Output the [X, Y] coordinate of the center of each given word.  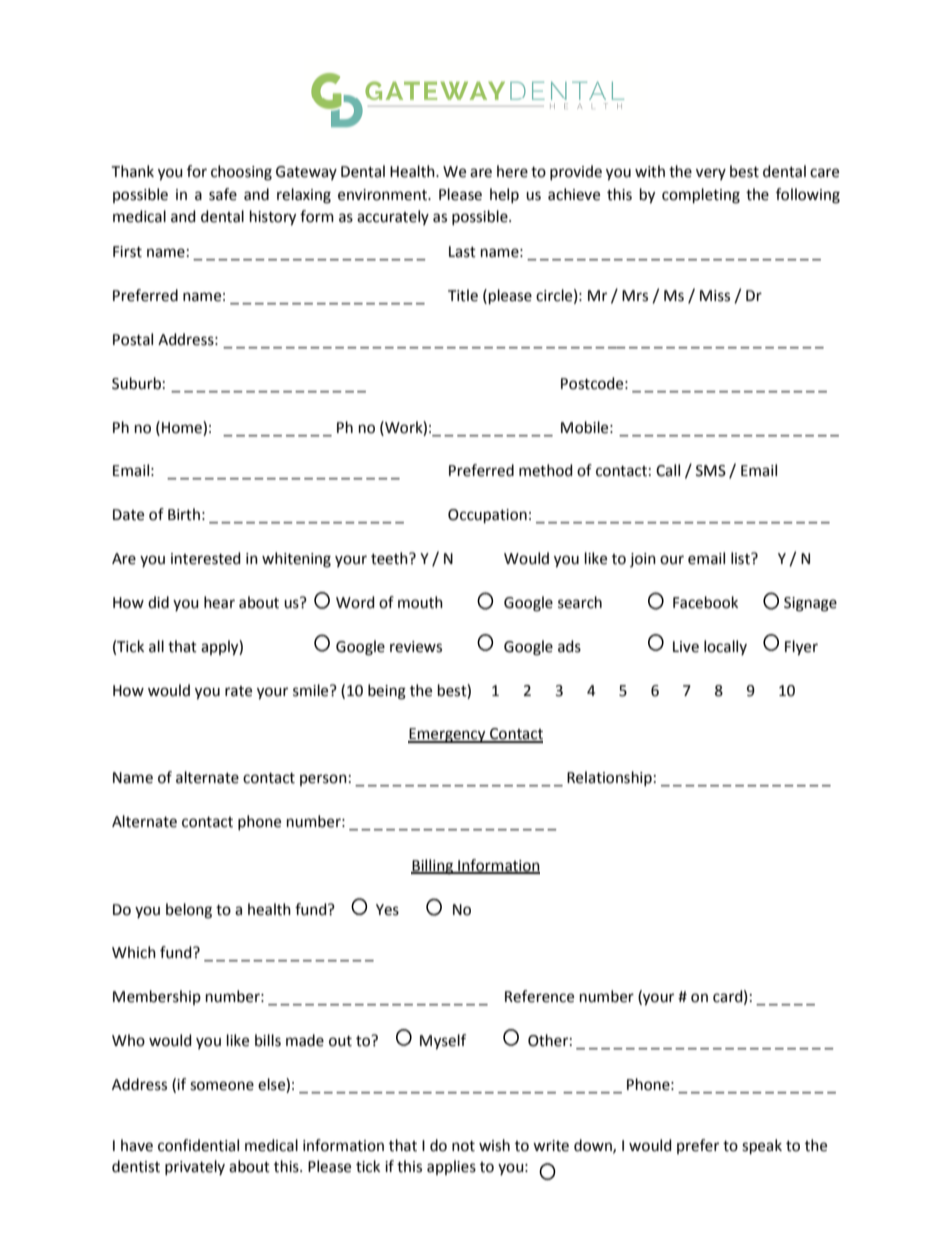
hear [219, 602]
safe [223, 194]
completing [701, 196]
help [504, 195]
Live [686, 647]
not [463, 1146]
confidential [198, 1145]
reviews [416, 647]
